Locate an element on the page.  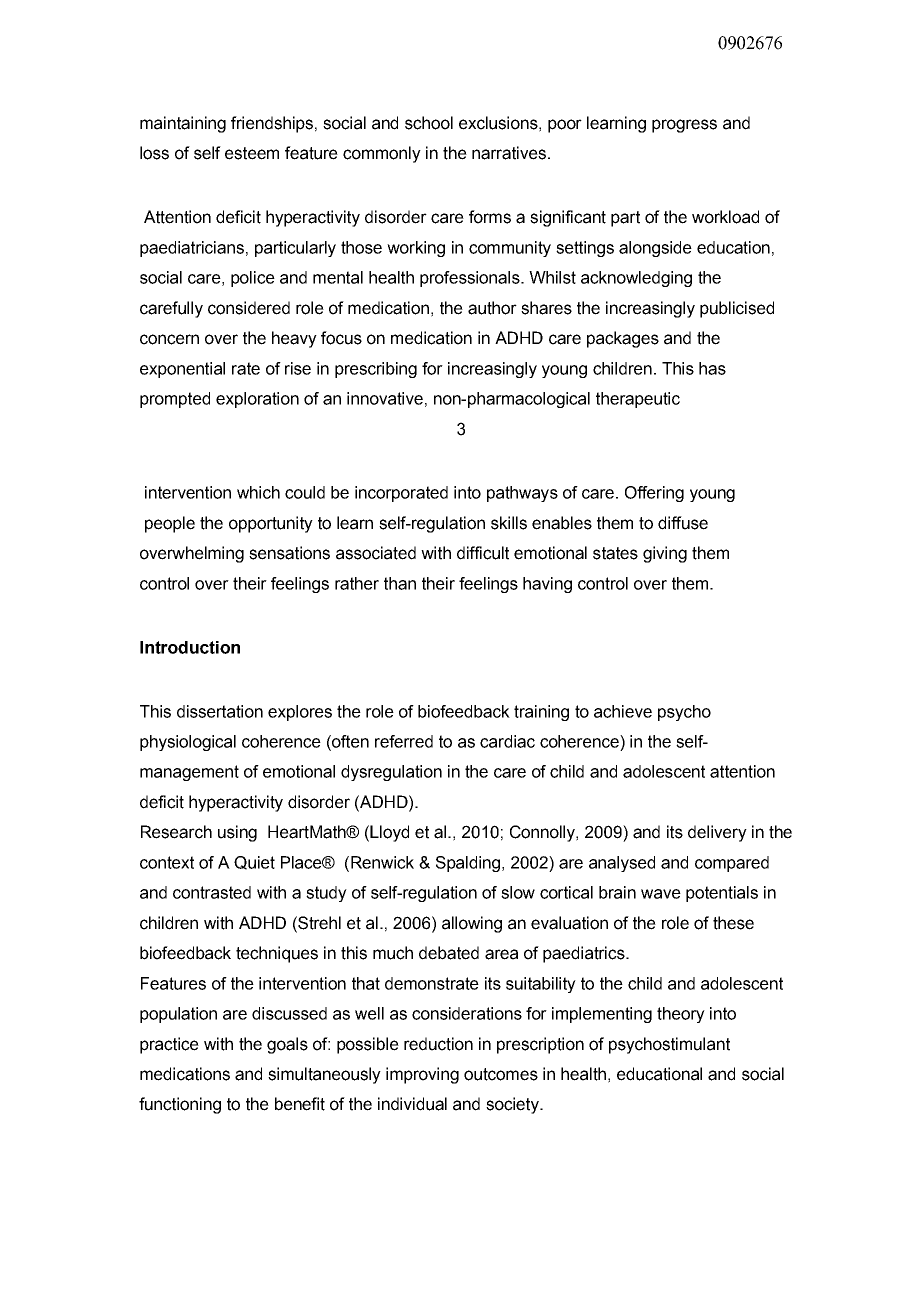
school is located at coordinates (429, 123).
